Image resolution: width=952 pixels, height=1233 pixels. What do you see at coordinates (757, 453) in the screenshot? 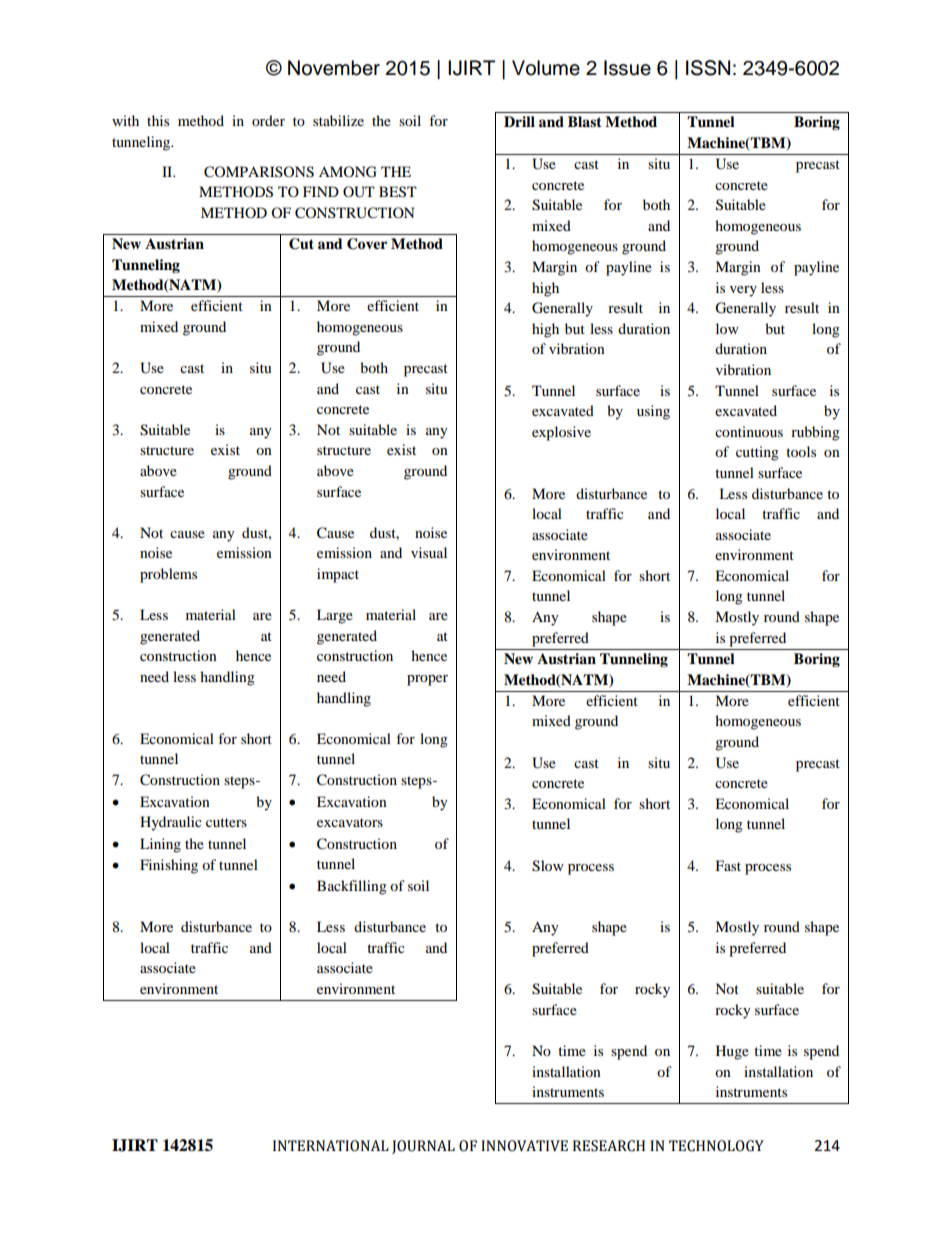
I see `cutting` at bounding box center [757, 453].
